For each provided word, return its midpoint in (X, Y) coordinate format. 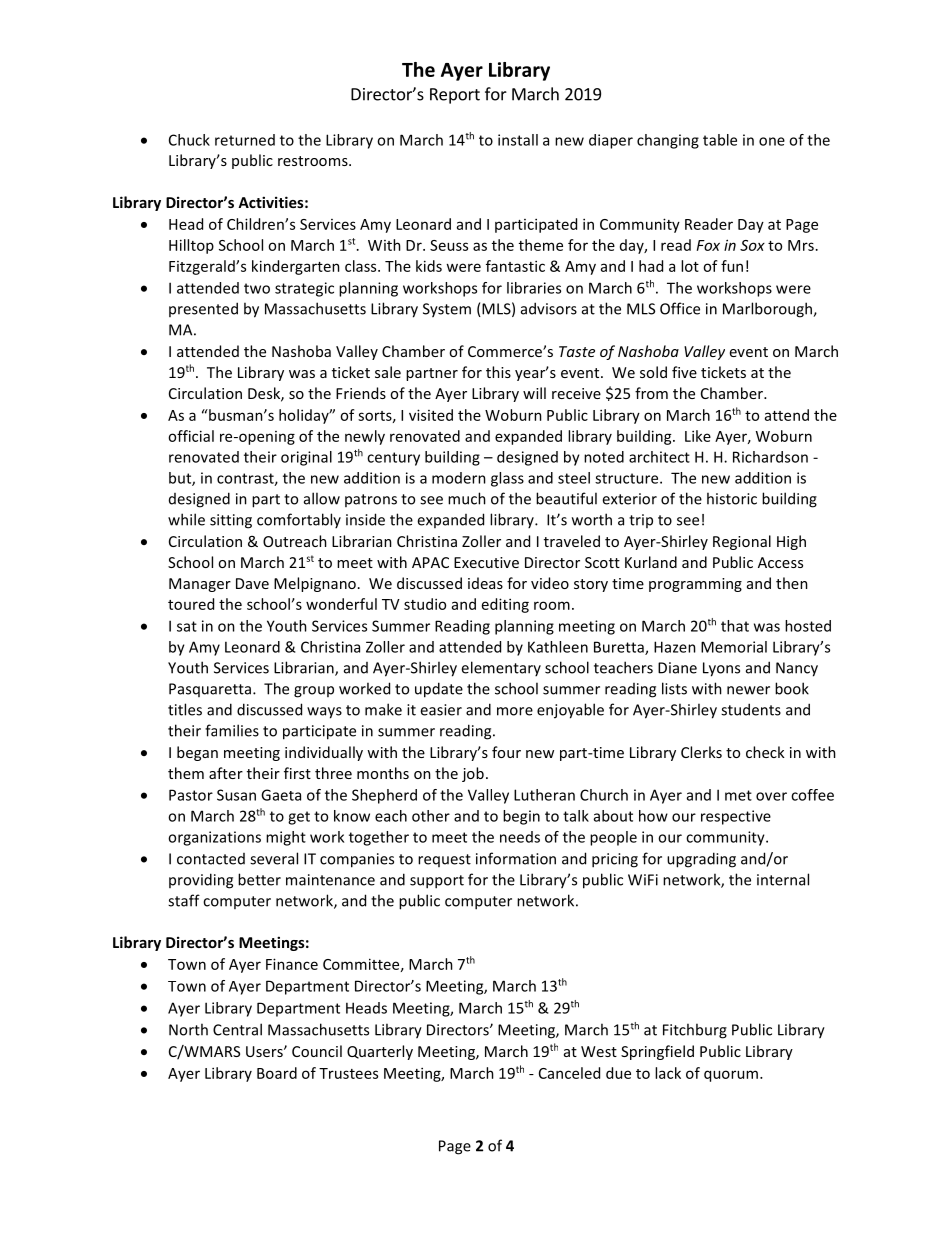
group (314, 692)
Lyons (721, 669)
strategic (304, 289)
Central (237, 1029)
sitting (231, 521)
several (274, 858)
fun (732, 266)
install (518, 140)
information (516, 858)
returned (245, 140)
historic (732, 498)
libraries (534, 288)
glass (507, 479)
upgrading (701, 860)
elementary (501, 668)
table (720, 140)
